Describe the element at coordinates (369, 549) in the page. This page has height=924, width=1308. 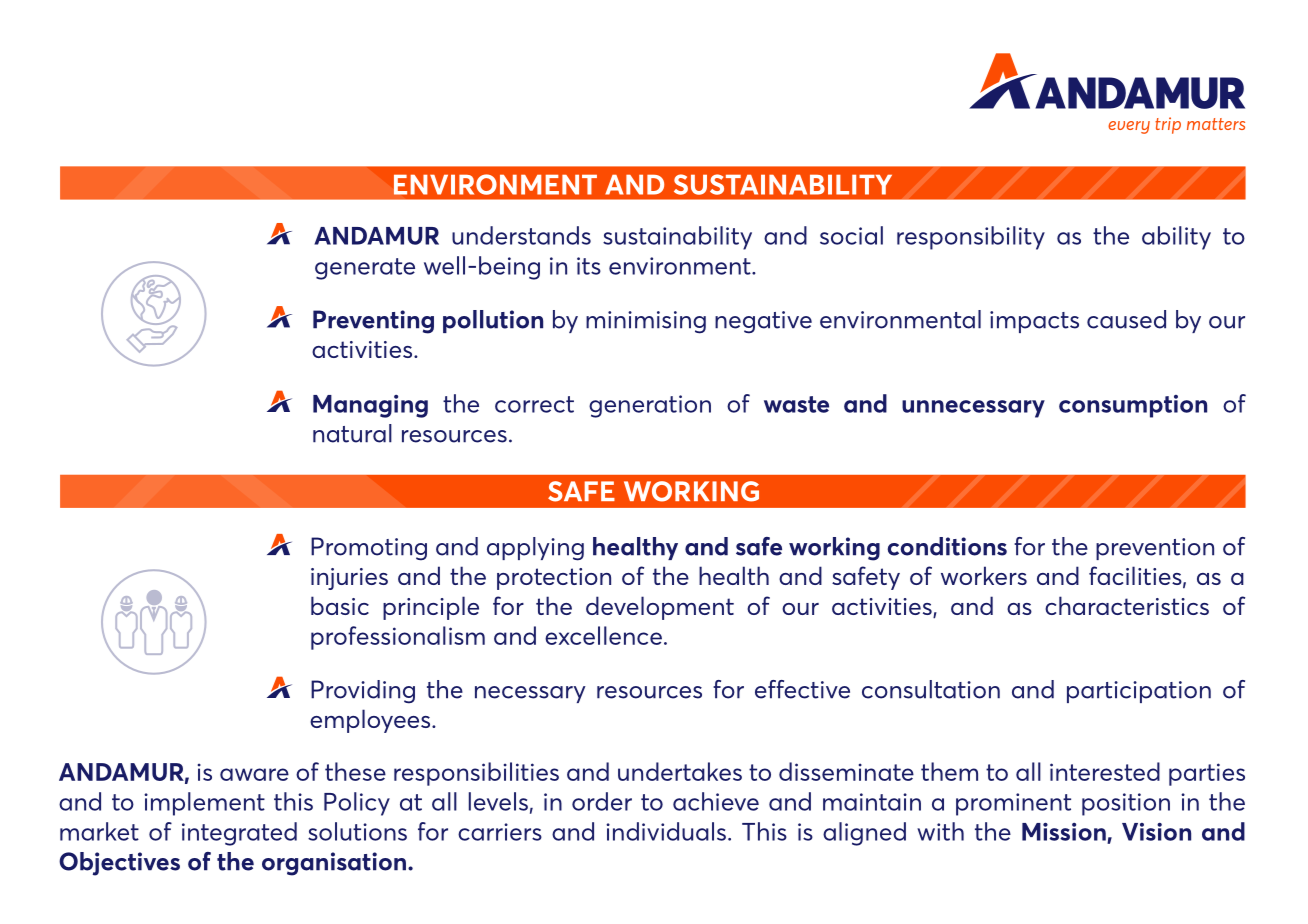
I see `Promoting` at that location.
